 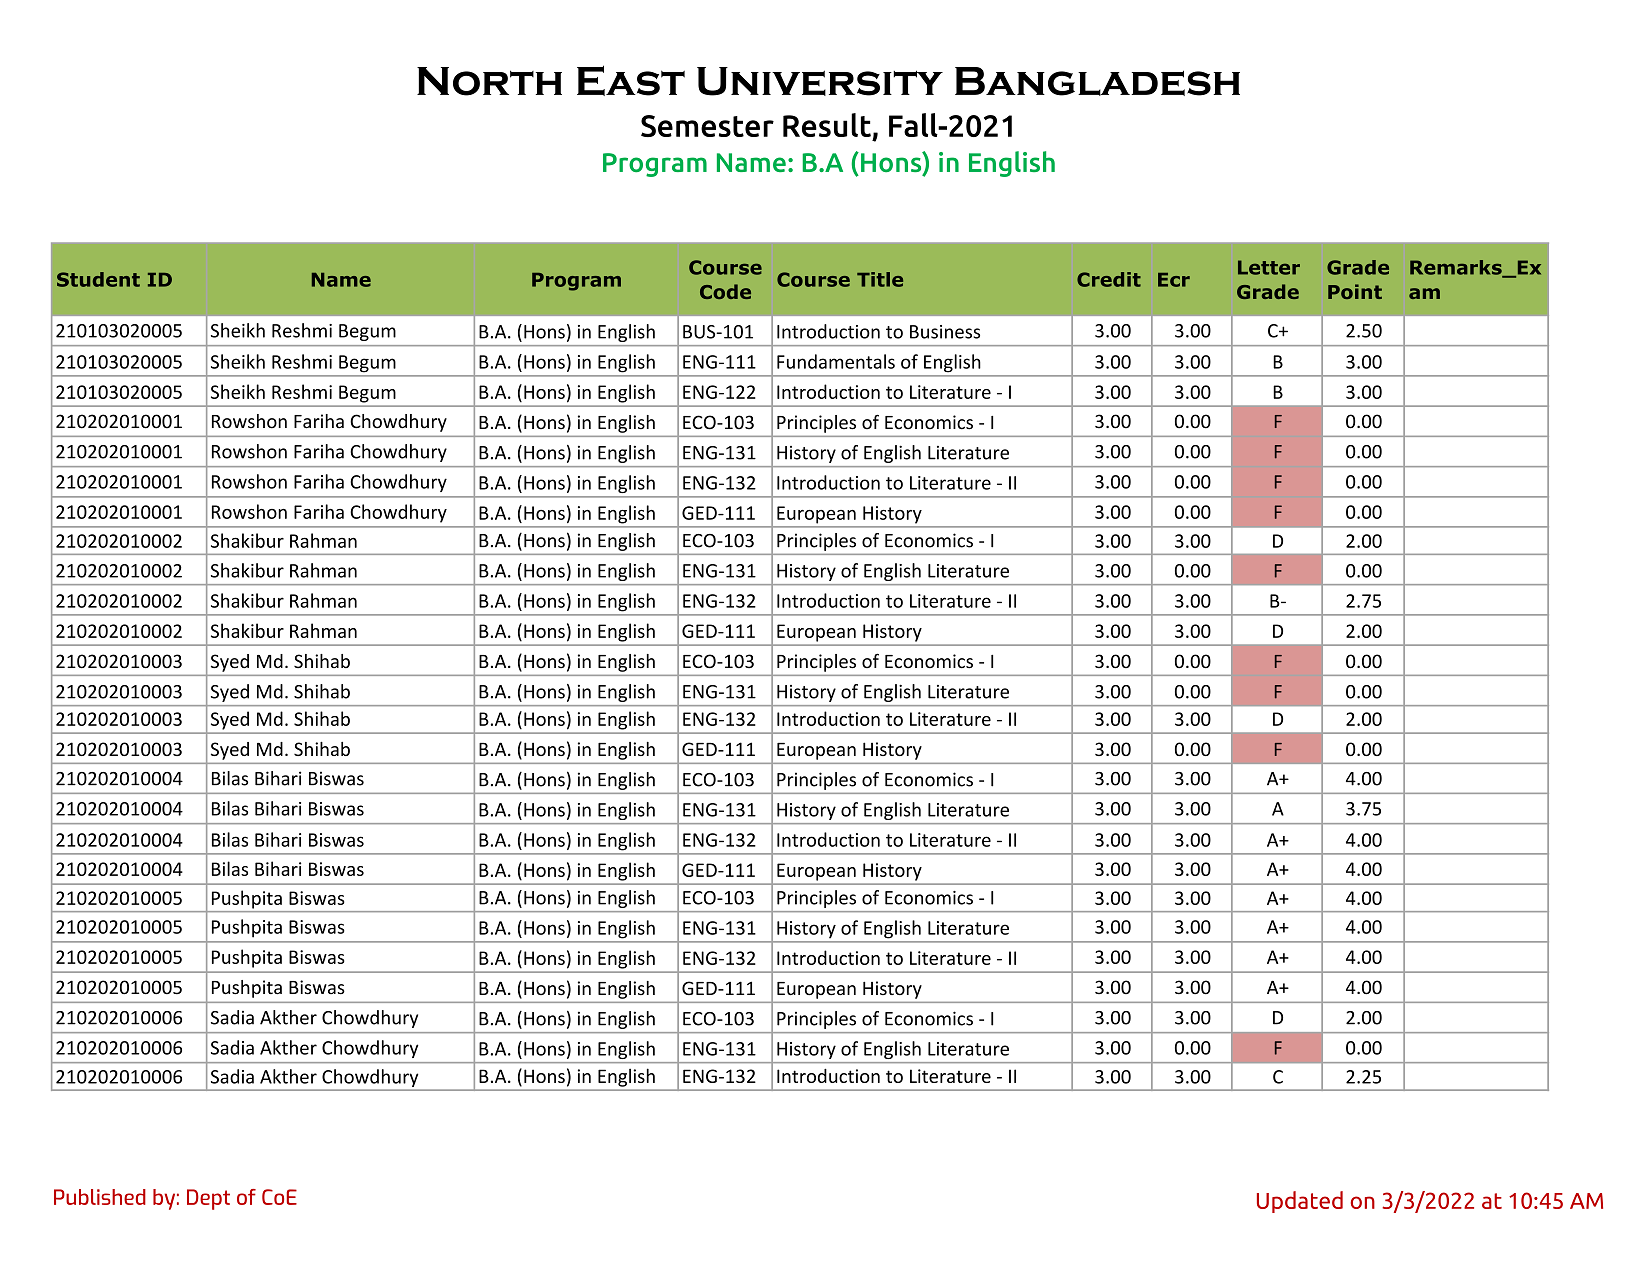 I want to click on Student, so click(x=98, y=279).
